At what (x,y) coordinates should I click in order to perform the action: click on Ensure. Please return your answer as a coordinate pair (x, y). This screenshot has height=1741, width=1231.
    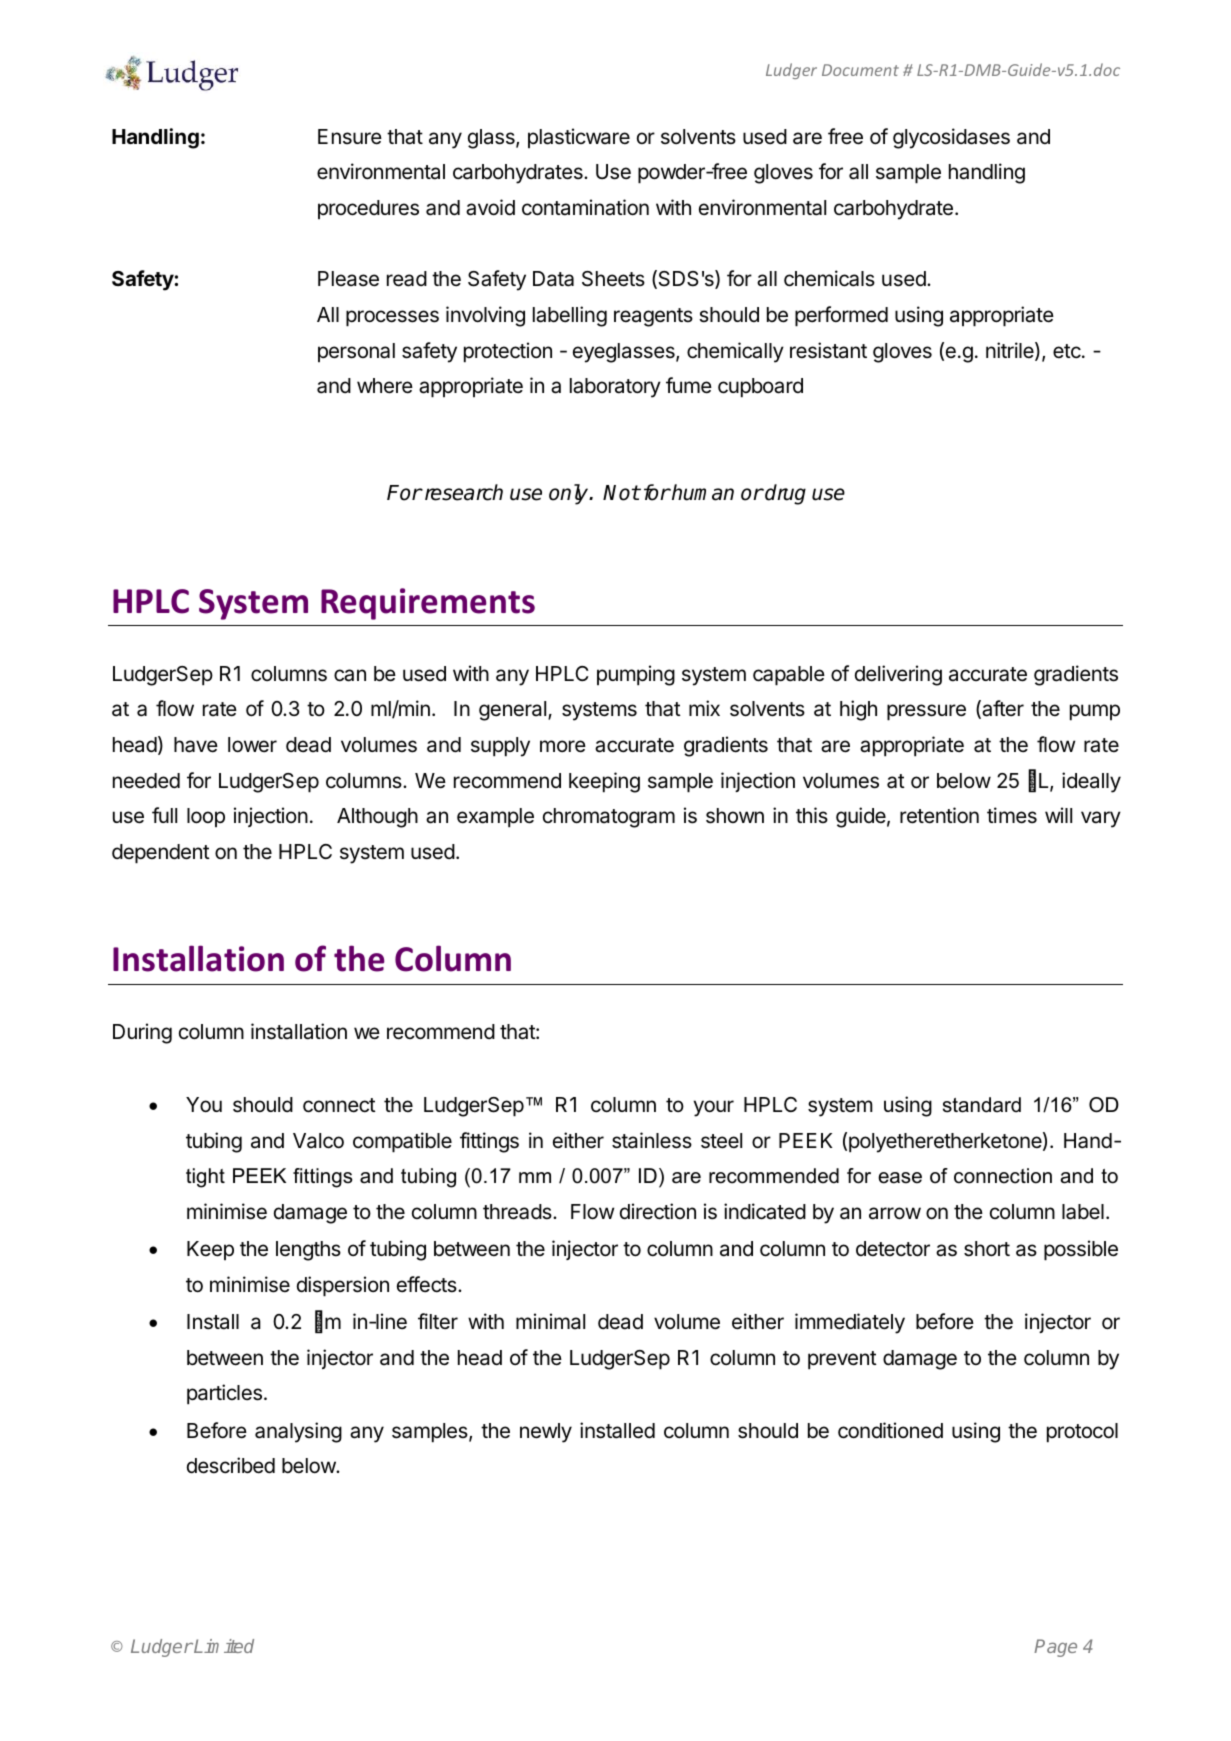
    Looking at the image, I should click on (350, 137).
